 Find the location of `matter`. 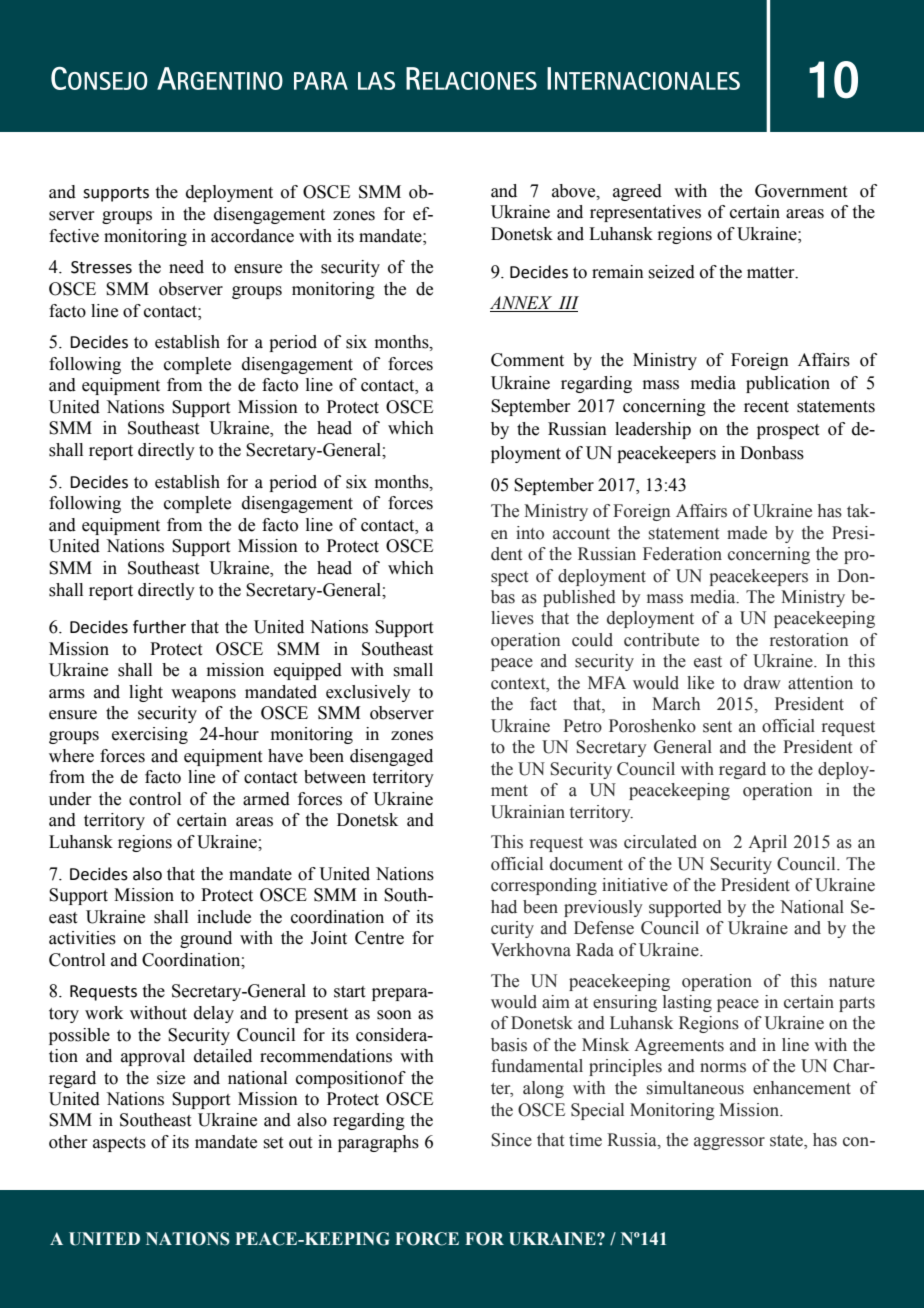

matter is located at coordinates (772, 273).
